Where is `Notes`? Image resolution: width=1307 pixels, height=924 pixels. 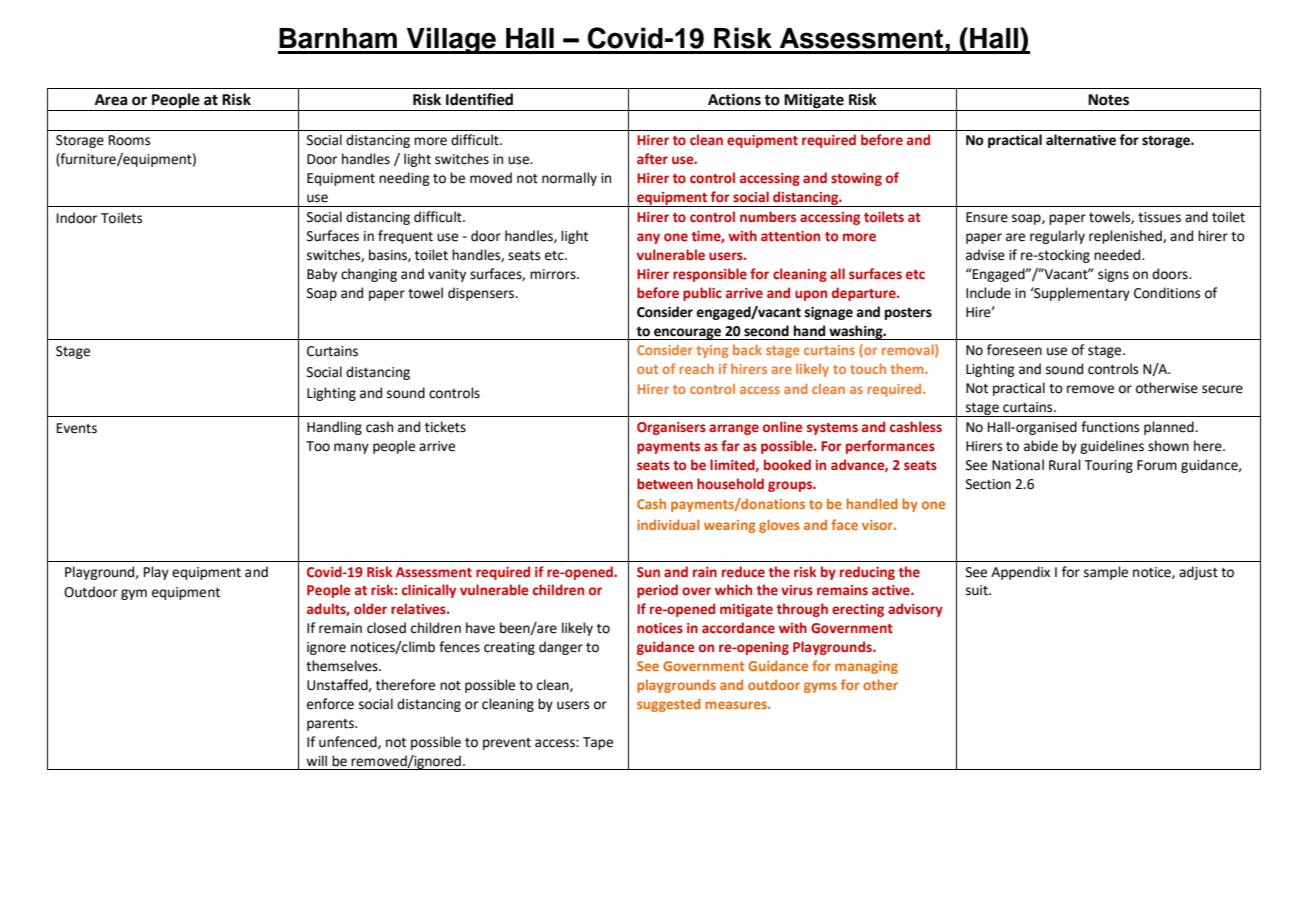
Notes is located at coordinates (1108, 100).
